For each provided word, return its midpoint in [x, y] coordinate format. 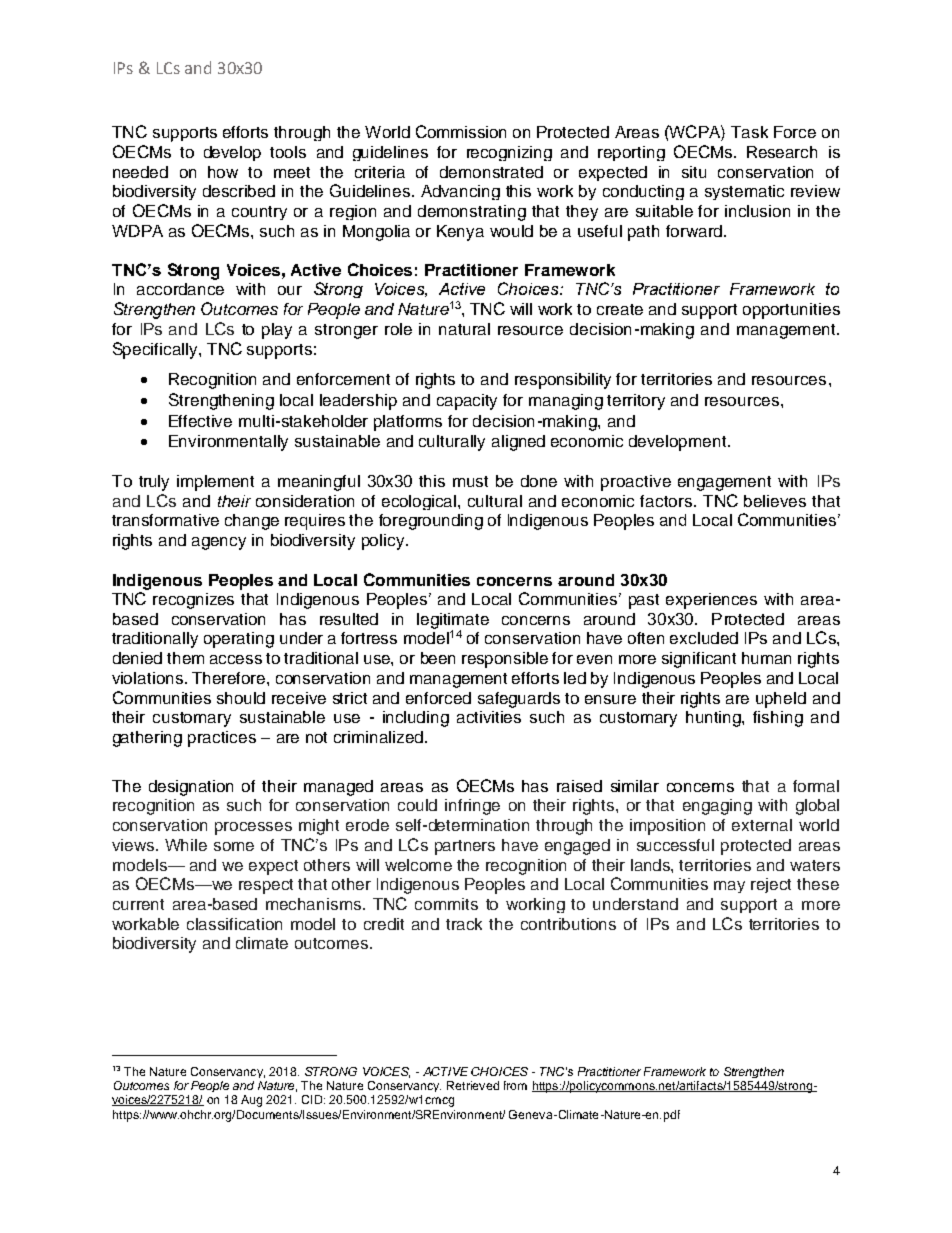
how [223, 172]
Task [749, 132]
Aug [251, 1101]
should [241, 698]
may [729, 887]
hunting [714, 719]
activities [489, 717]
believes [775, 501]
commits [446, 904]
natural [464, 329]
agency [219, 543]
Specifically [156, 350]
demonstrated [491, 172]
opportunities [791, 311]
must [470, 481]
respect [266, 886]
